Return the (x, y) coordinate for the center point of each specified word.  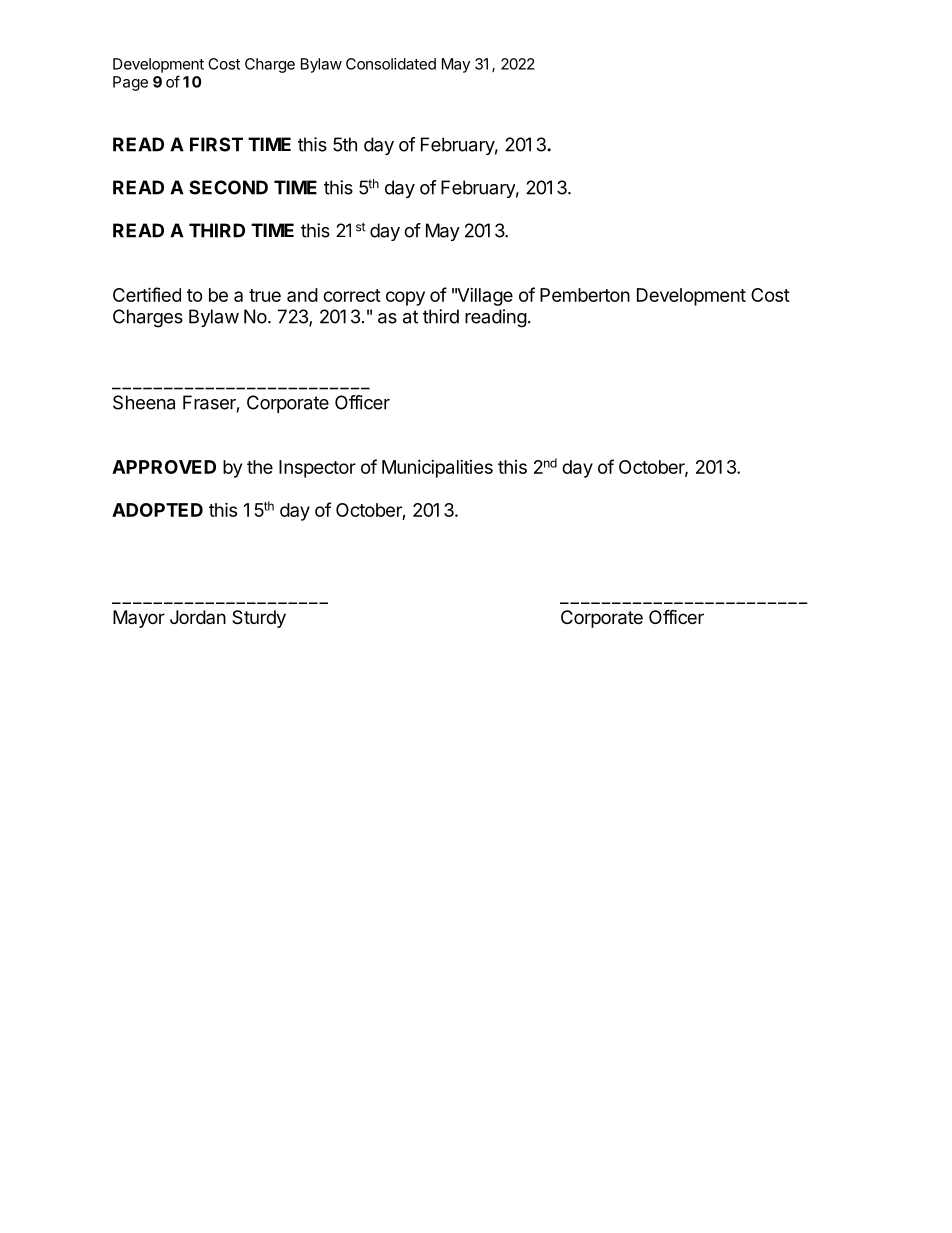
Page (130, 83)
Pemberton (585, 295)
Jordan (198, 617)
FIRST (216, 144)
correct (352, 295)
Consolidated (391, 64)
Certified (147, 294)
